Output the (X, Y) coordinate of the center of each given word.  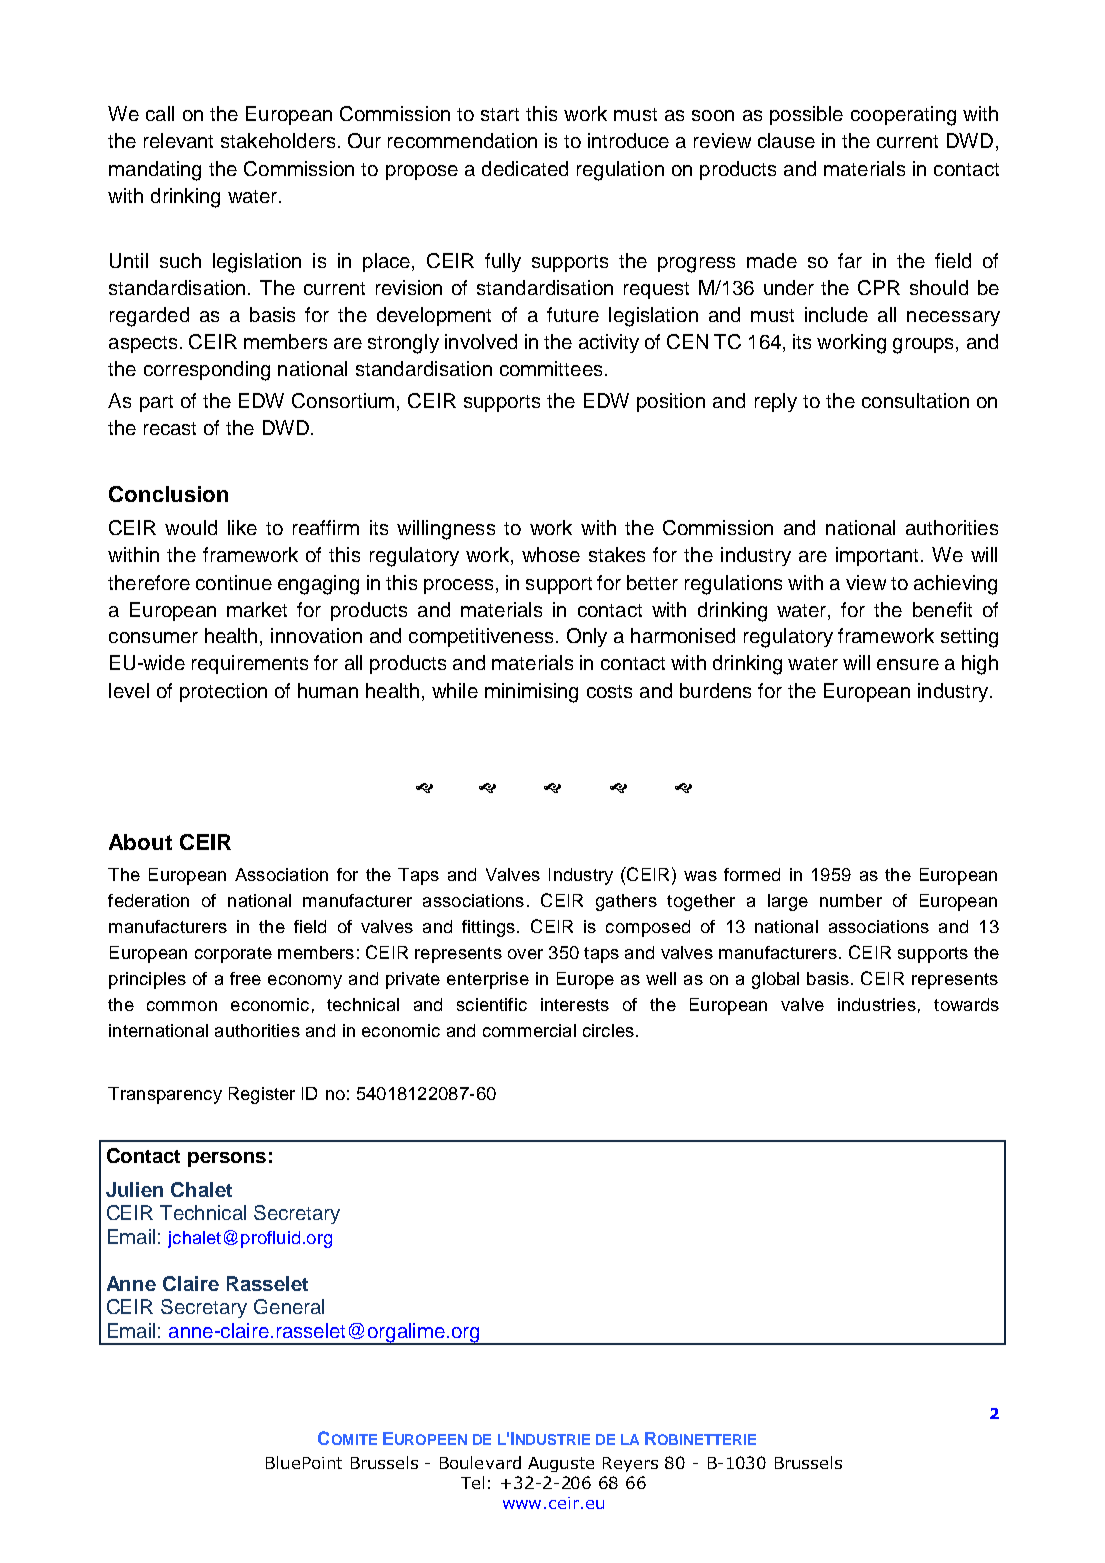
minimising (531, 693)
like (242, 527)
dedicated (525, 168)
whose (551, 554)
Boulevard (480, 1462)
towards (966, 1004)
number (851, 900)
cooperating (903, 116)
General (289, 1306)
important (879, 556)
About (140, 842)
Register (262, 1095)
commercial (529, 1030)
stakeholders (278, 140)
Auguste (561, 1464)
